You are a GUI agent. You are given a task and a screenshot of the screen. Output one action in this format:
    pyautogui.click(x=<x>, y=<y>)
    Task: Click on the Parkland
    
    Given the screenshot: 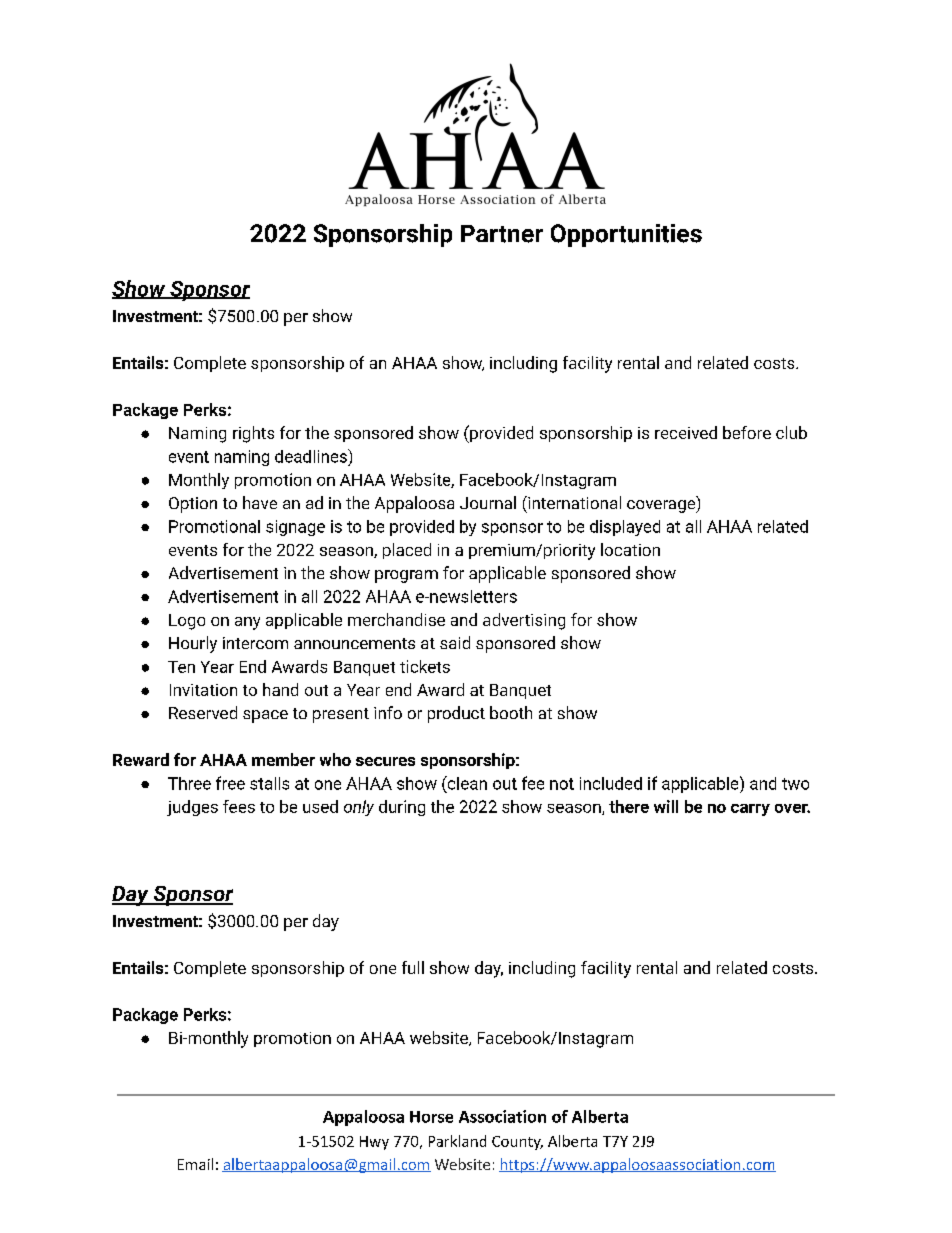 What is the action you would take?
    pyautogui.click(x=457, y=1141)
